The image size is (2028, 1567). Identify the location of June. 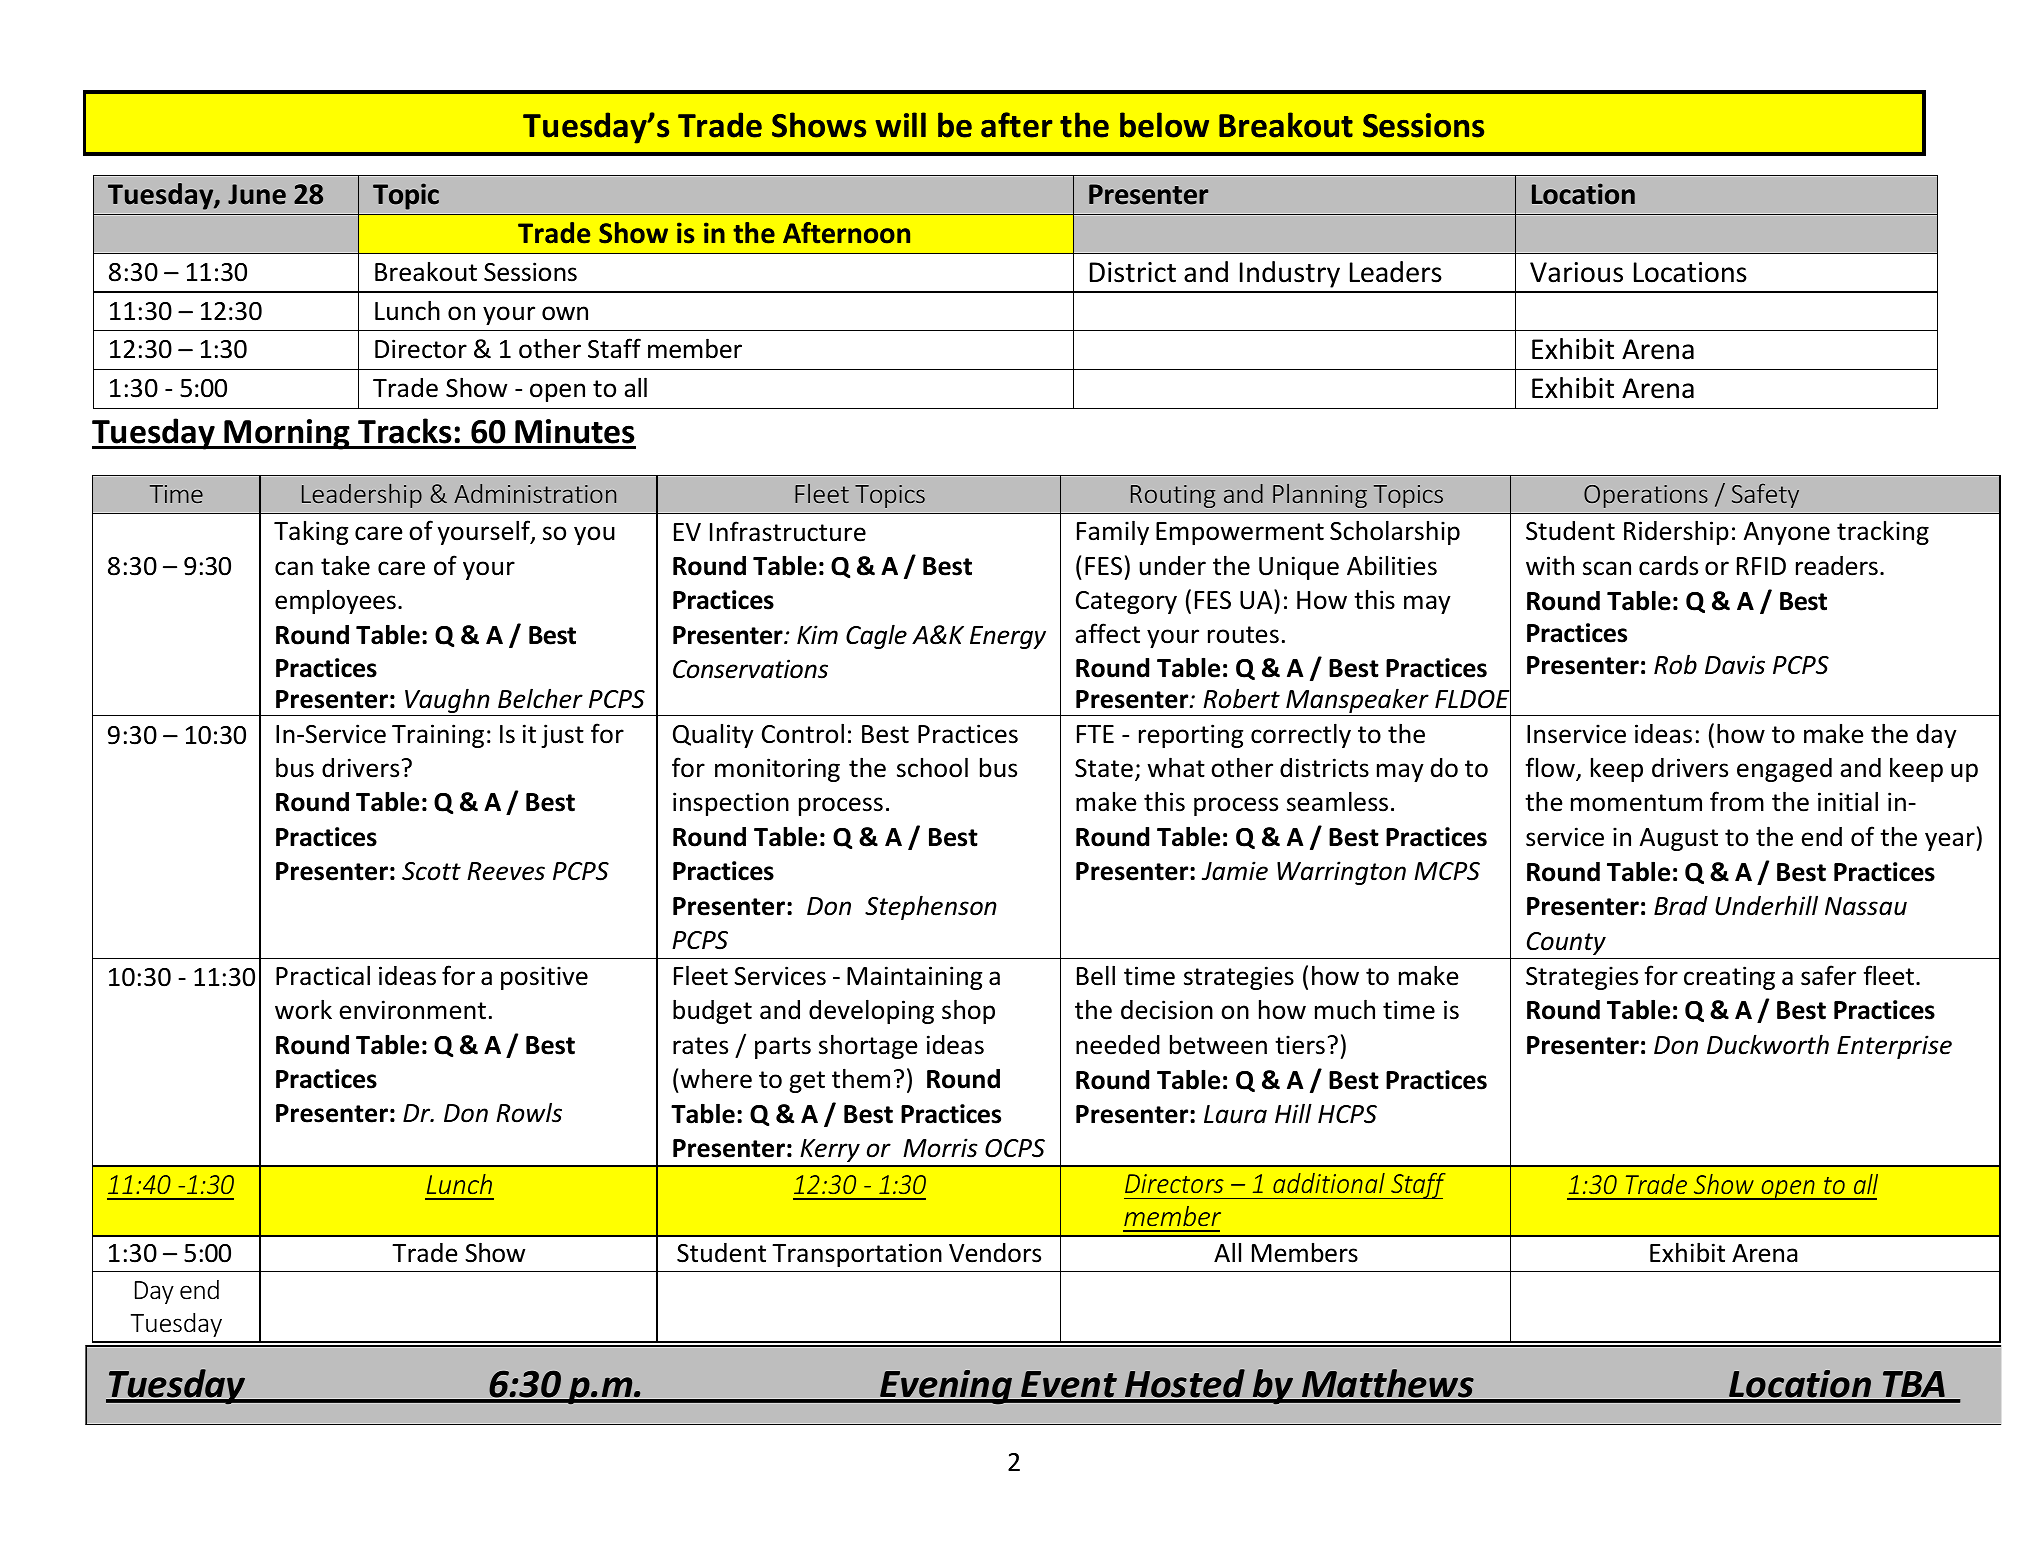
(257, 194).
